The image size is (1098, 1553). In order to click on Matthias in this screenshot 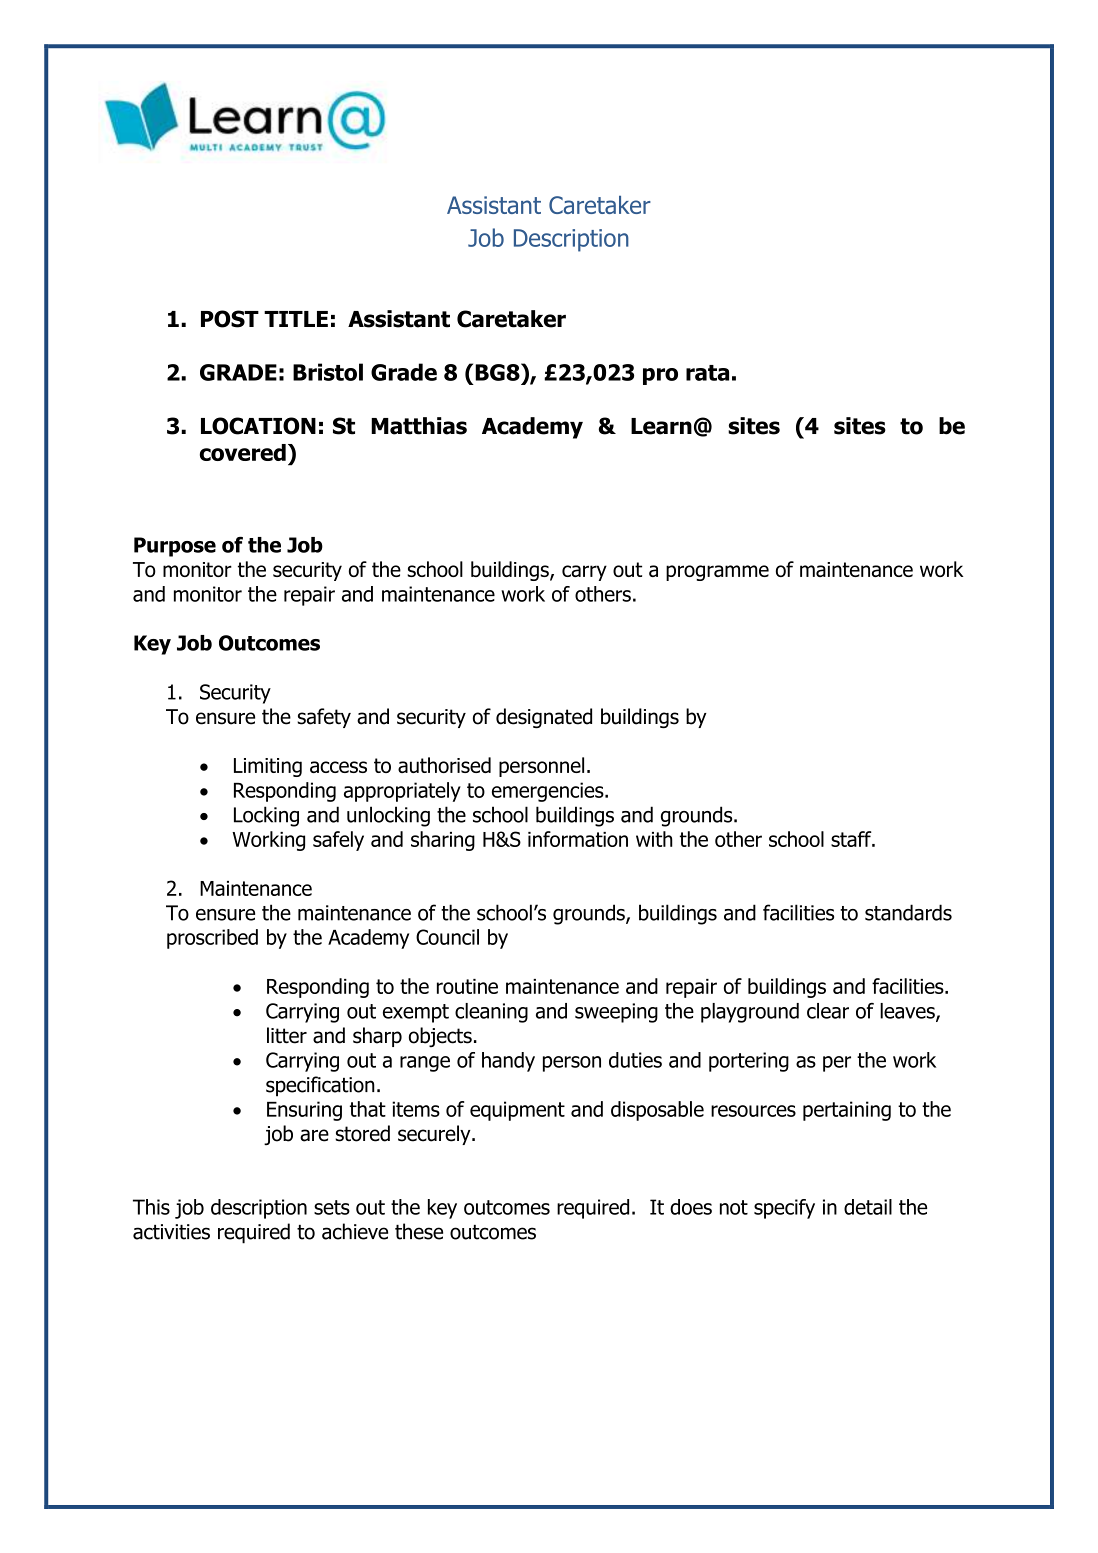, I will do `click(419, 426)`.
